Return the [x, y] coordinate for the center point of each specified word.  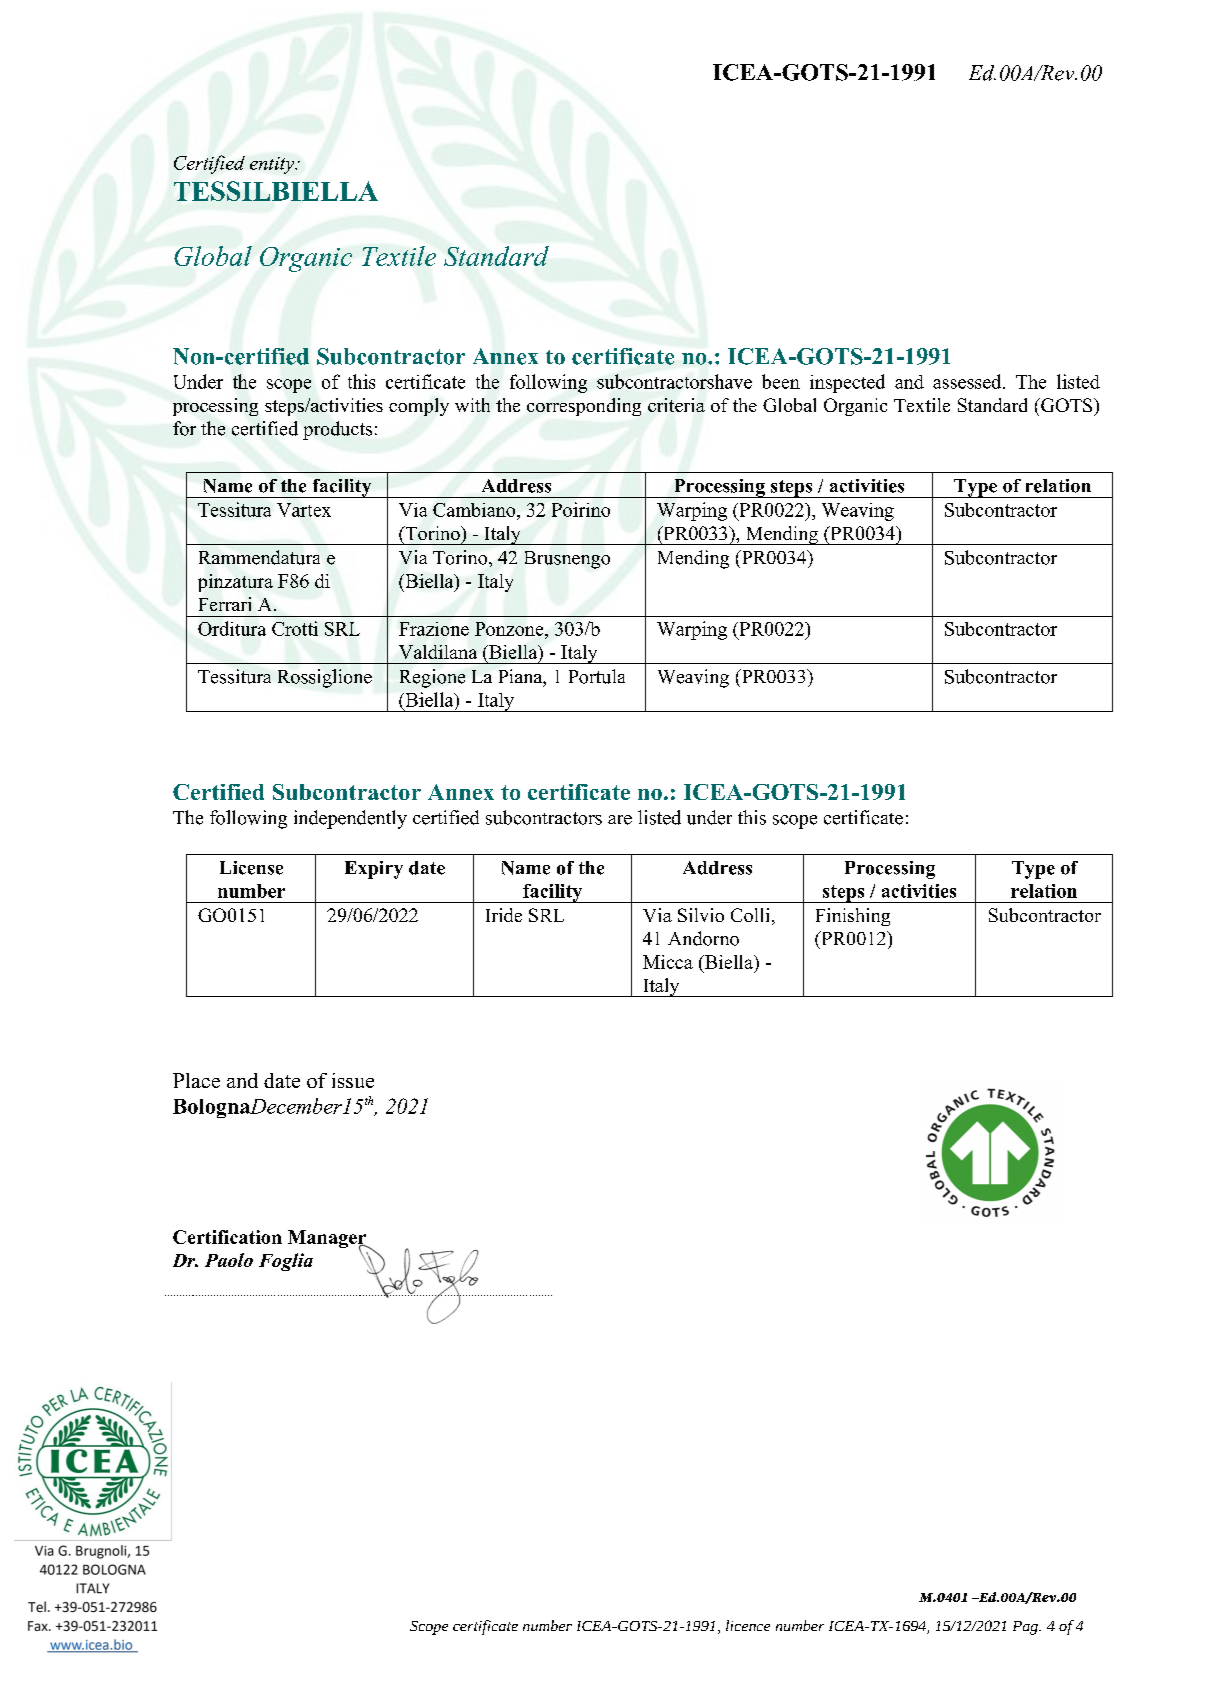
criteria [676, 405]
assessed [968, 381]
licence [748, 1625]
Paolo [229, 1260]
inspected [847, 383]
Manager [328, 1240]
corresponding [584, 407]
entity [273, 165]
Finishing [853, 917]
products [337, 430]
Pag [1026, 1628]
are [620, 820]
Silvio [701, 915]
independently [350, 819]
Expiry [374, 870]
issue [353, 1080]
